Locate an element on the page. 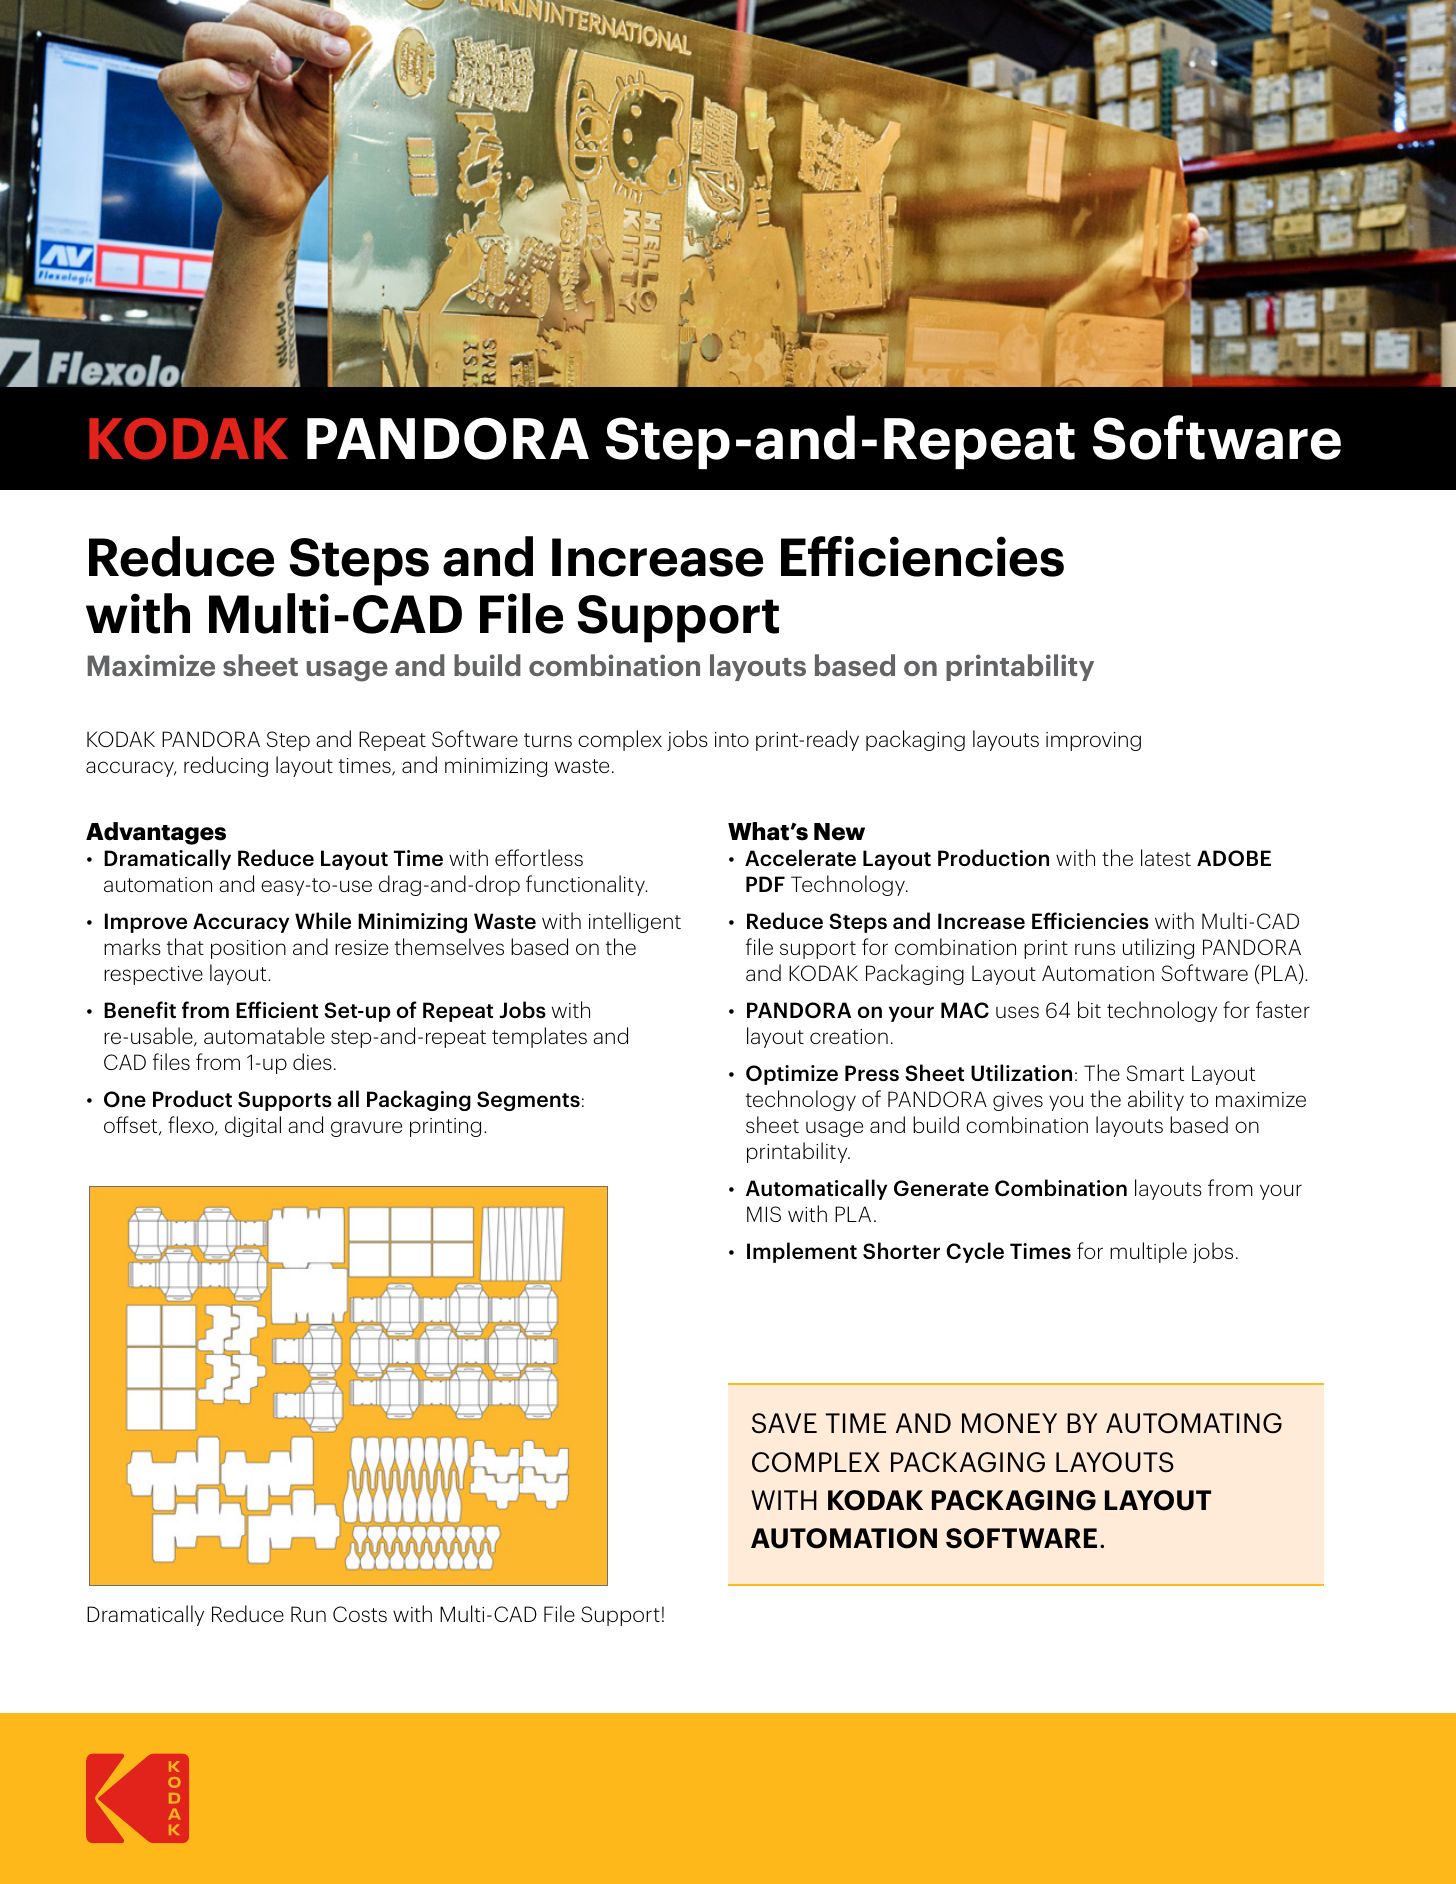 Image resolution: width=1456 pixels, height=1884 pixels. AUTOMATING is located at coordinates (1194, 1423).
